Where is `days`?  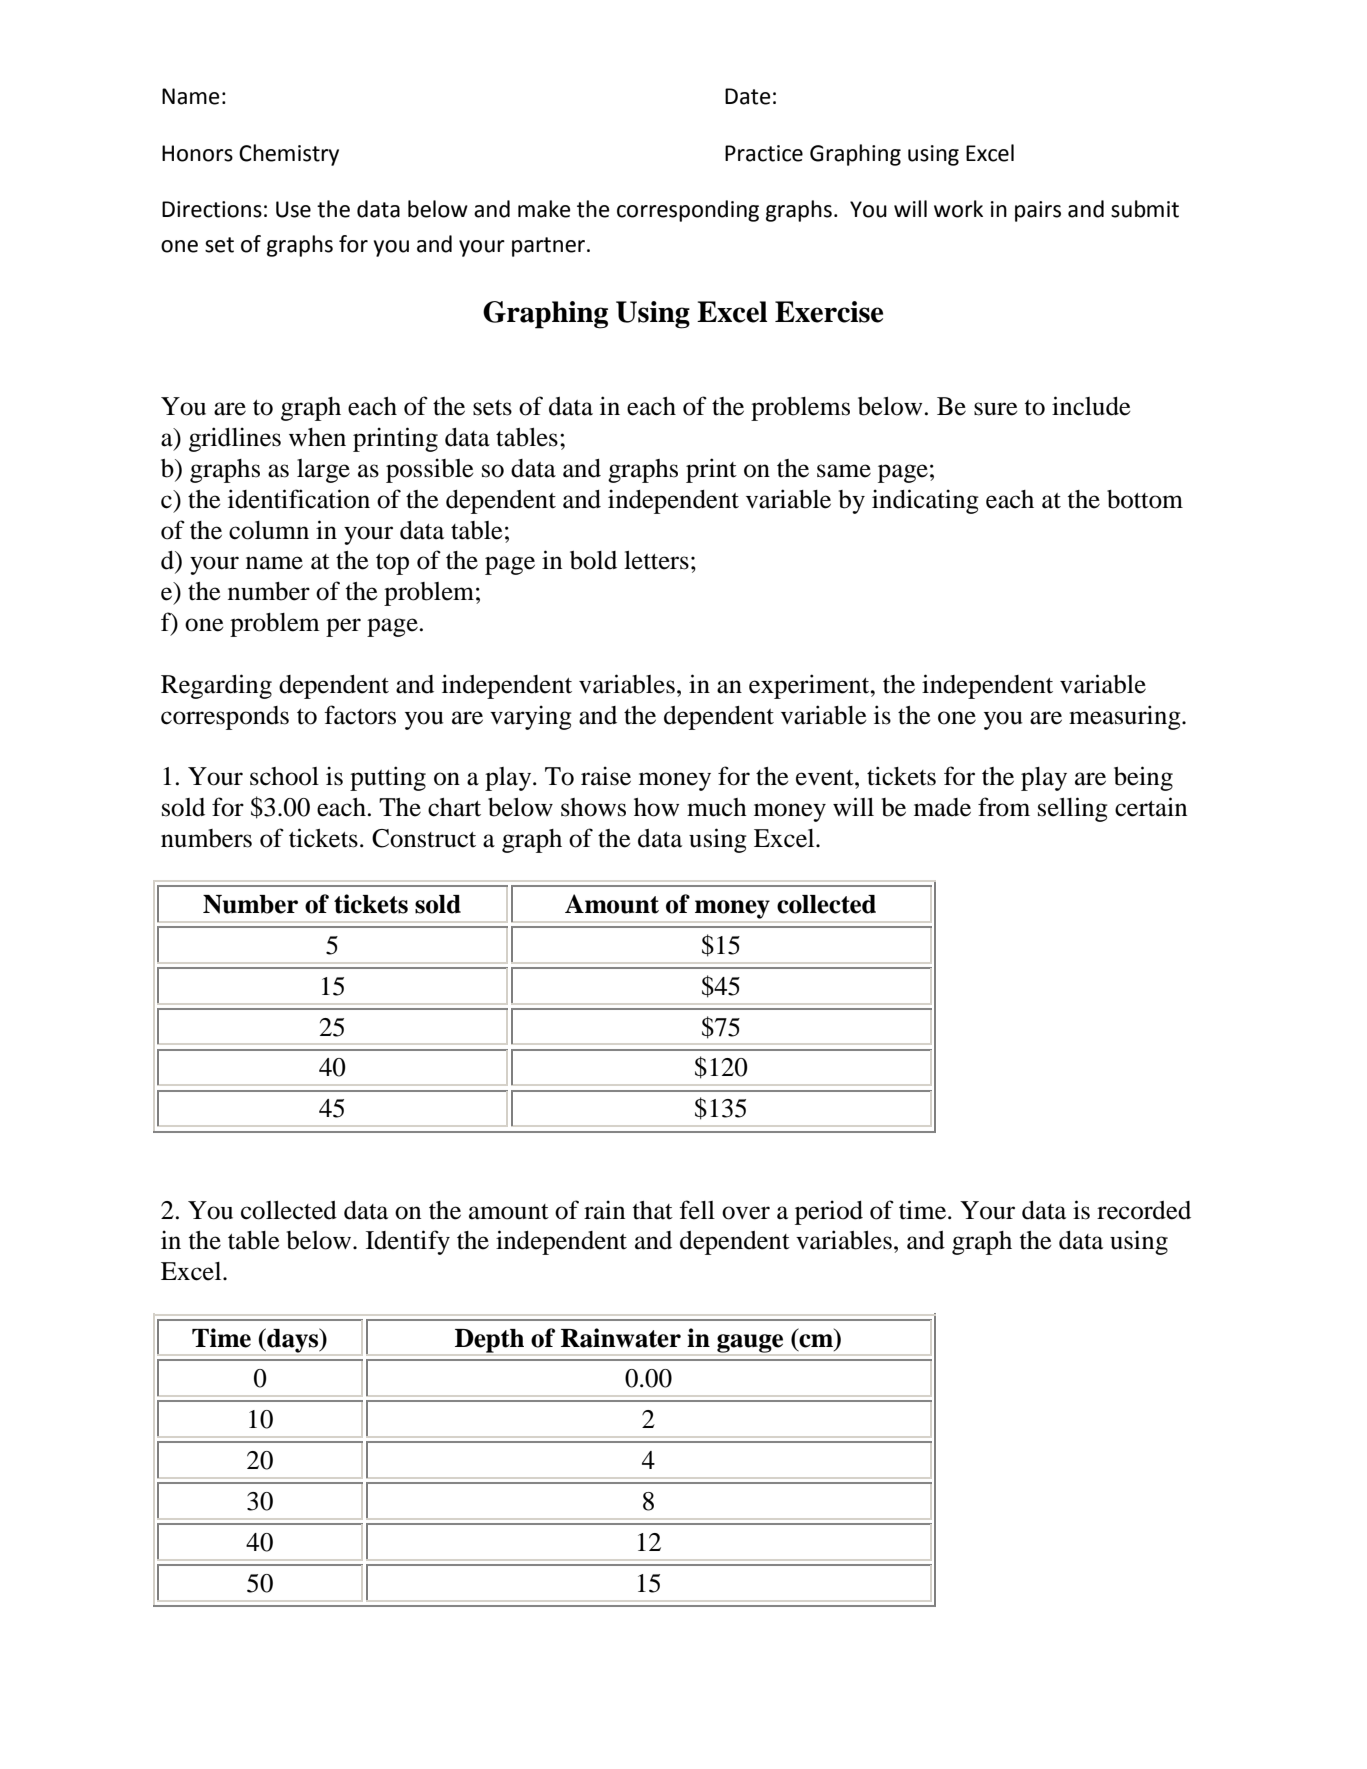
days is located at coordinates (293, 1341).
